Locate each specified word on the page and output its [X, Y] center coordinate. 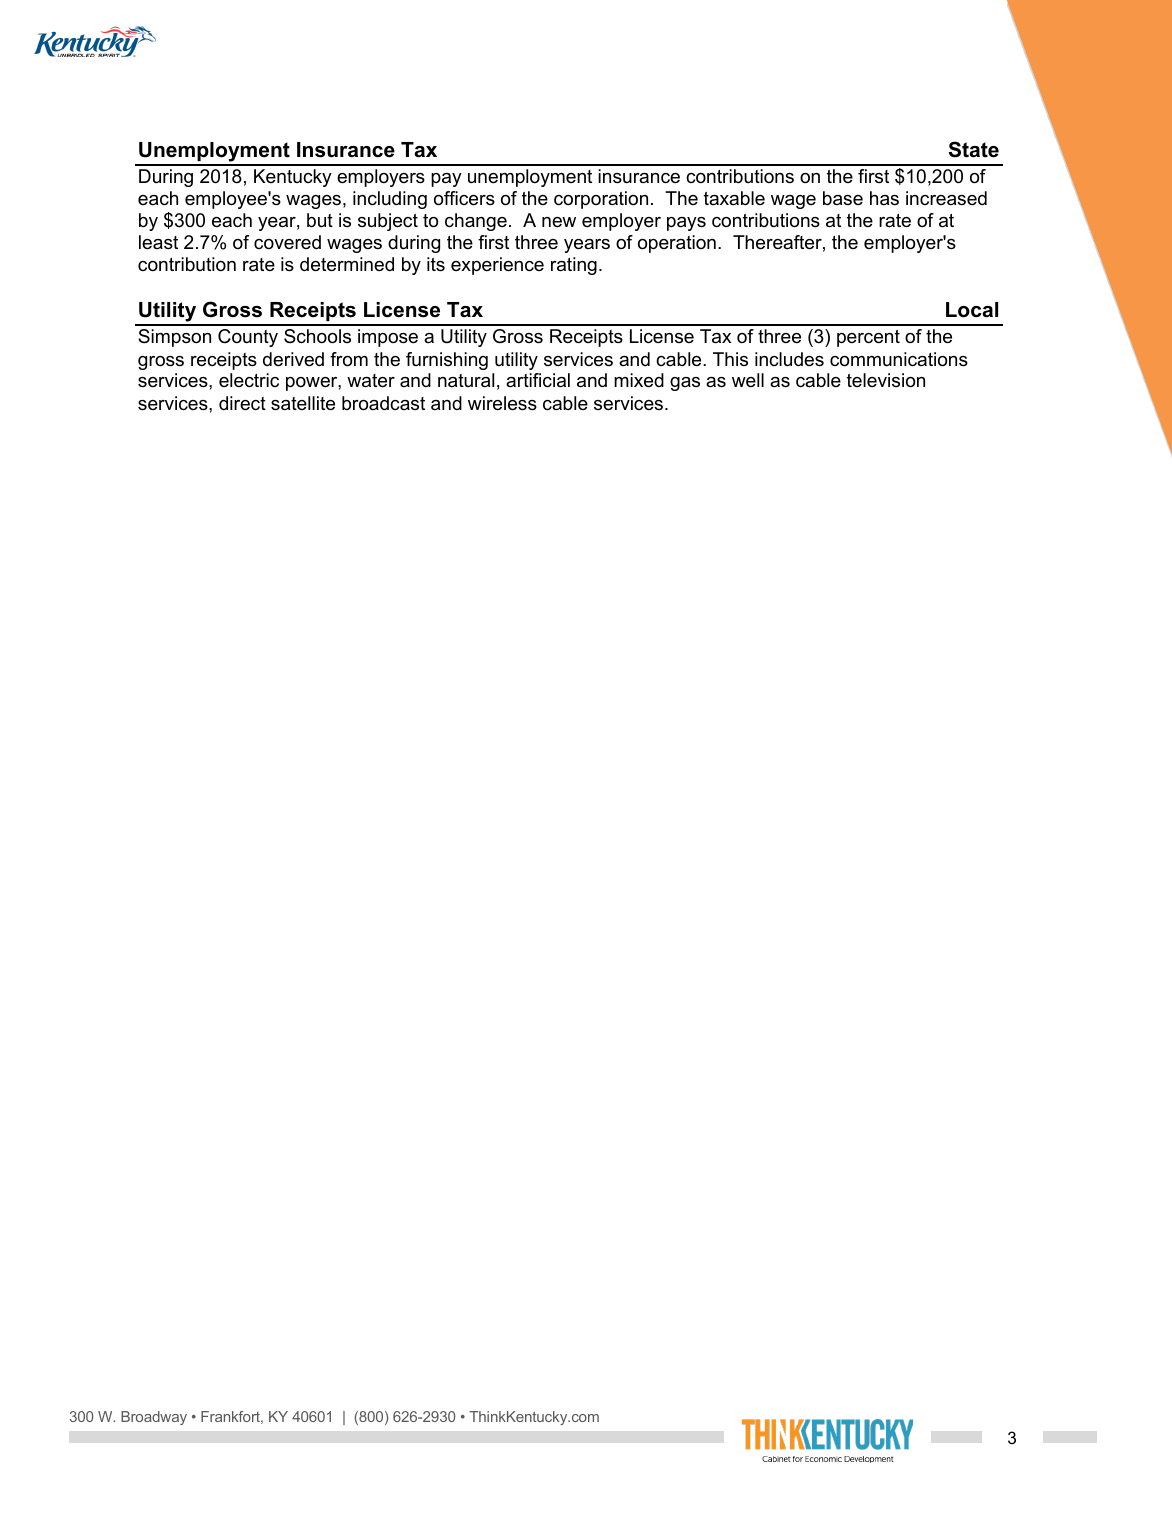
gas [685, 384]
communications [899, 359]
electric [249, 380]
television [886, 380]
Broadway [154, 1418]
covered [287, 242]
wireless [502, 403]
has [884, 198]
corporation [601, 200]
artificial [538, 380]
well [748, 380]
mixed [639, 380]
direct [242, 403]
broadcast [383, 403]
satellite [303, 403]
